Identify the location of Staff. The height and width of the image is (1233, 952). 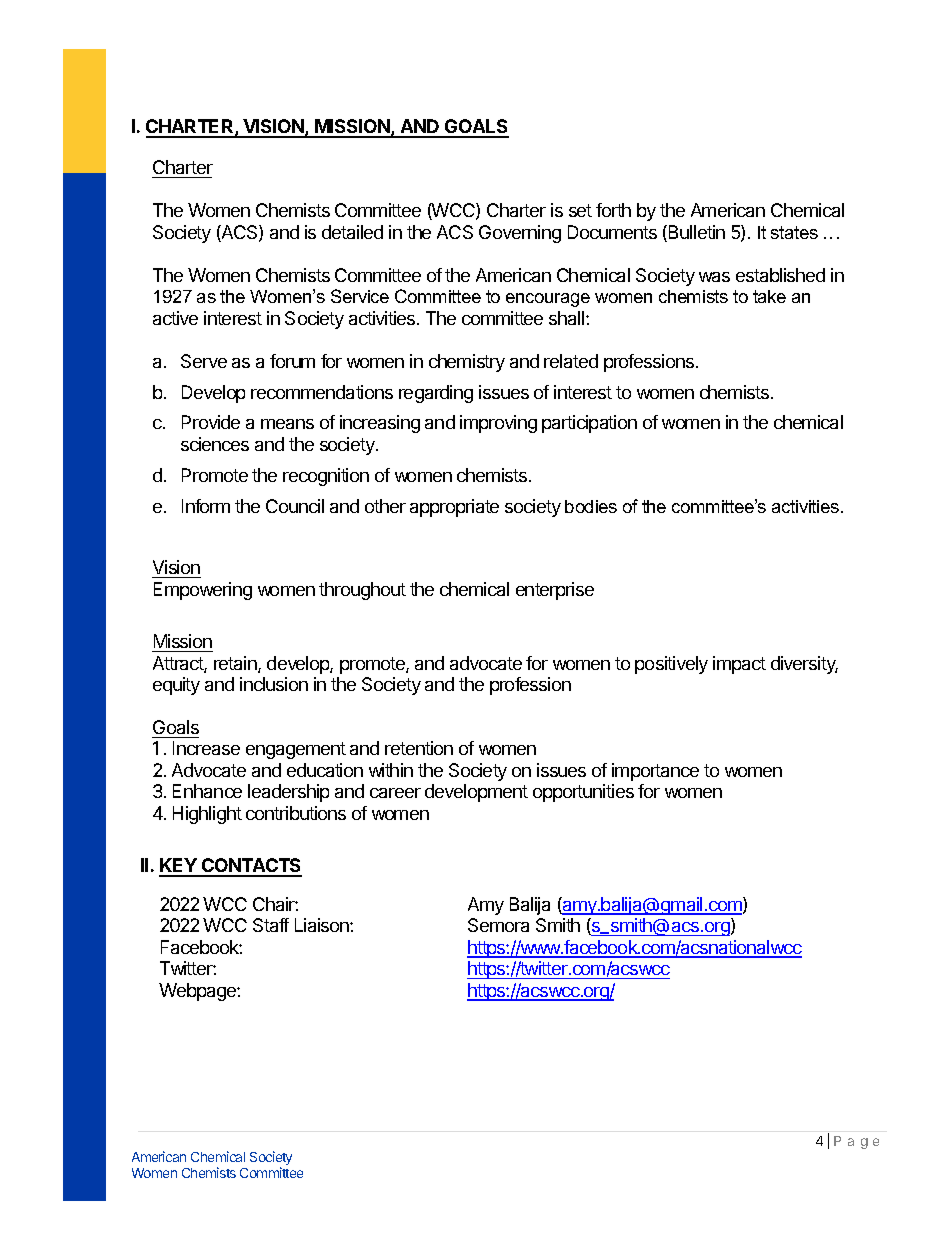
(271, 925).
